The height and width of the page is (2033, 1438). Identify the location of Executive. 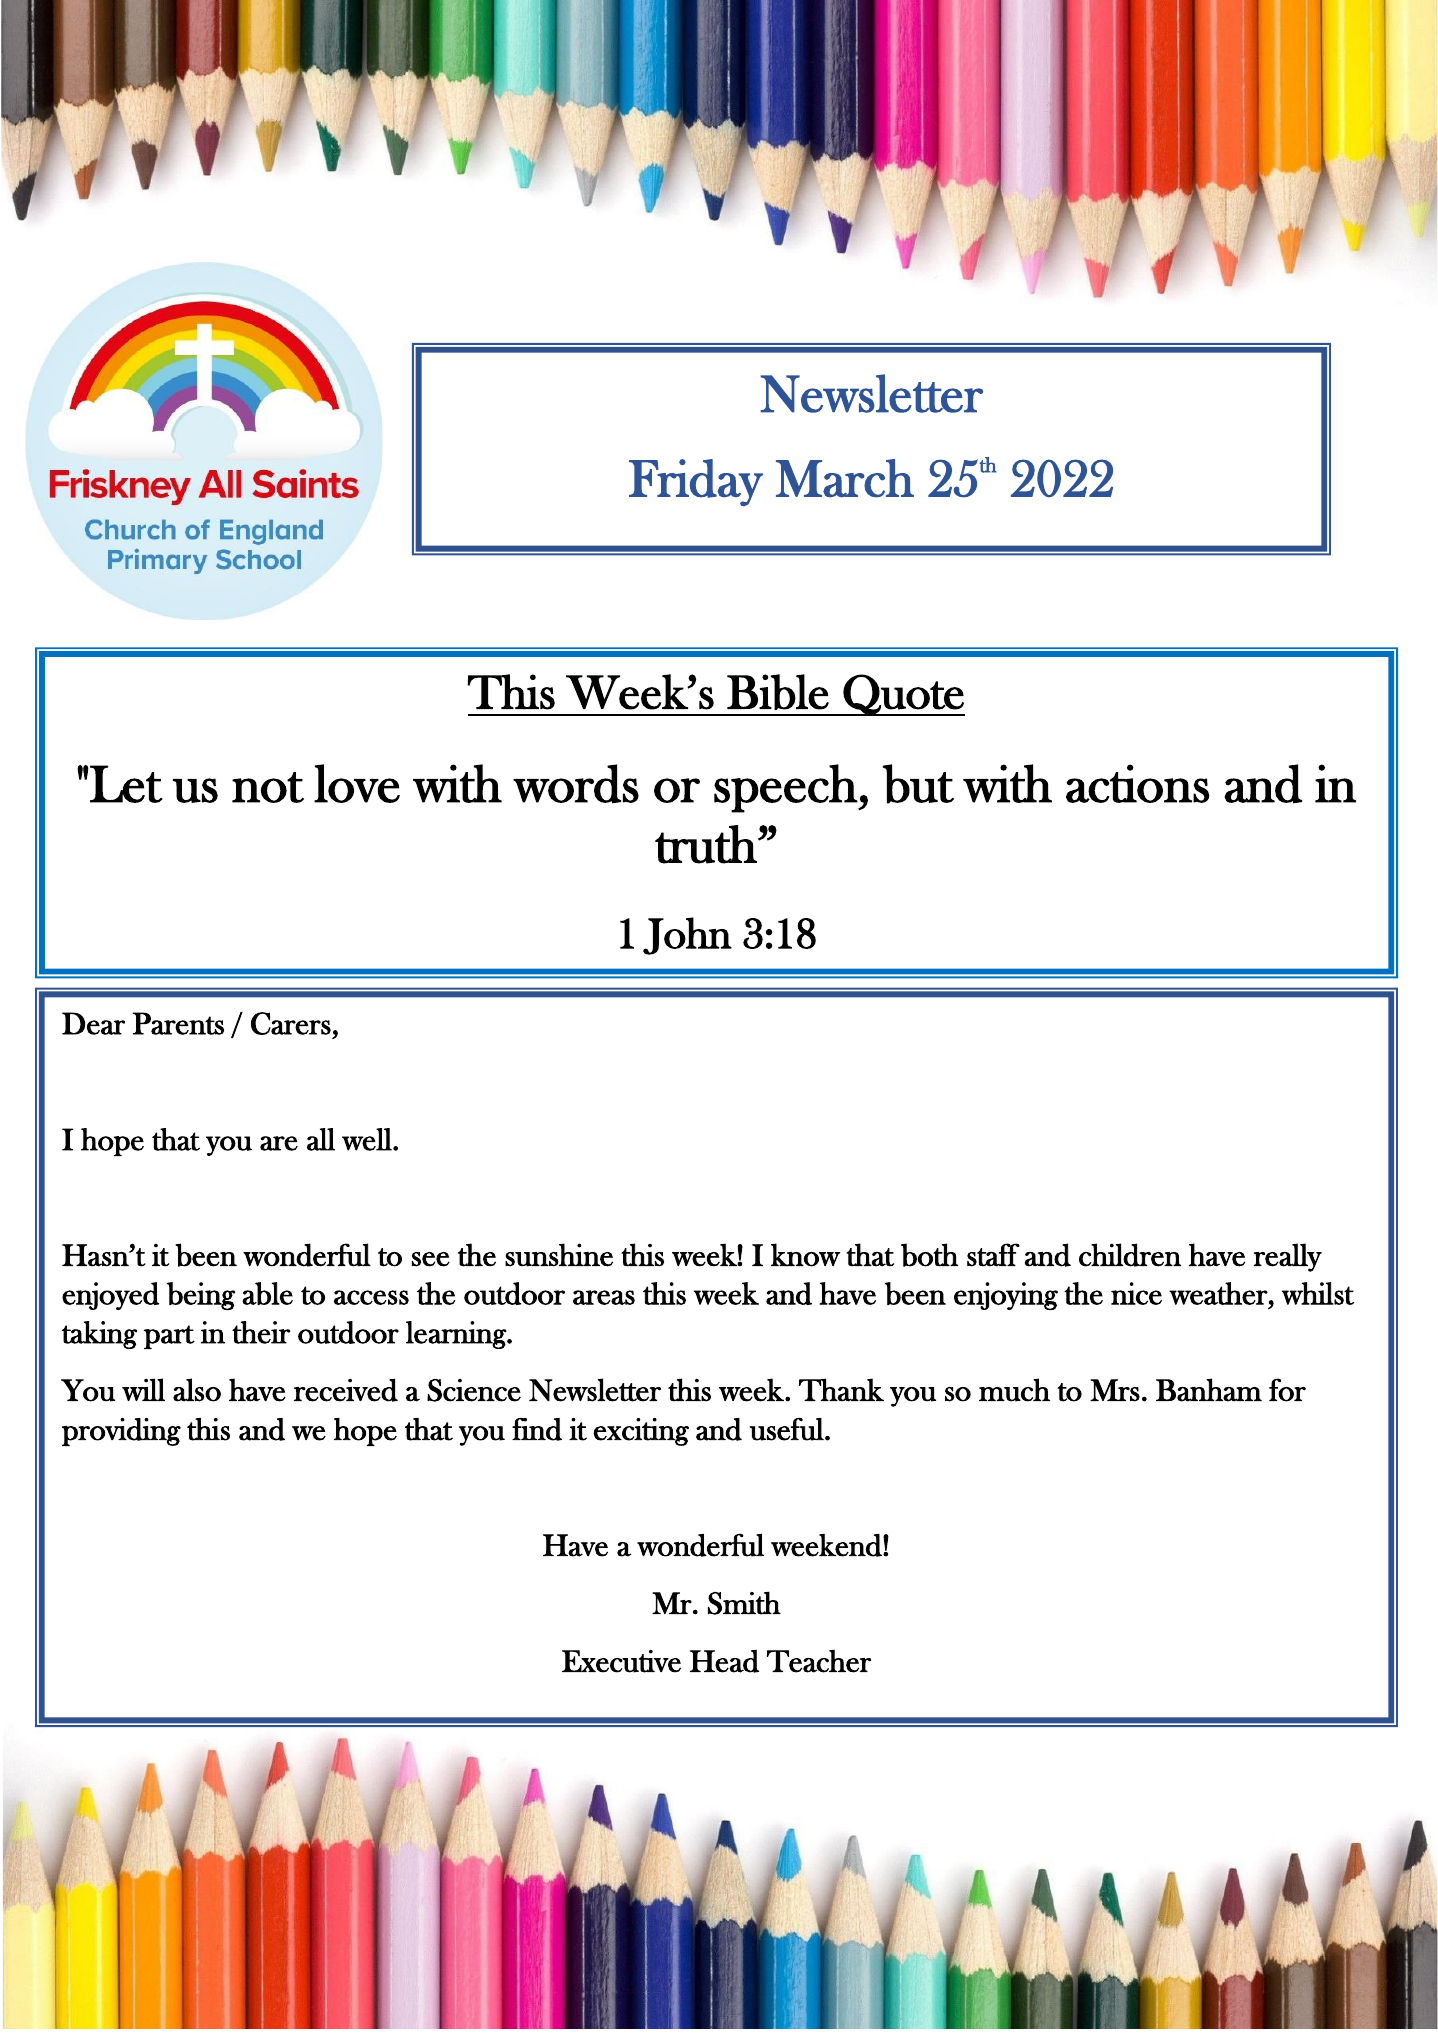
(621, 1661).
